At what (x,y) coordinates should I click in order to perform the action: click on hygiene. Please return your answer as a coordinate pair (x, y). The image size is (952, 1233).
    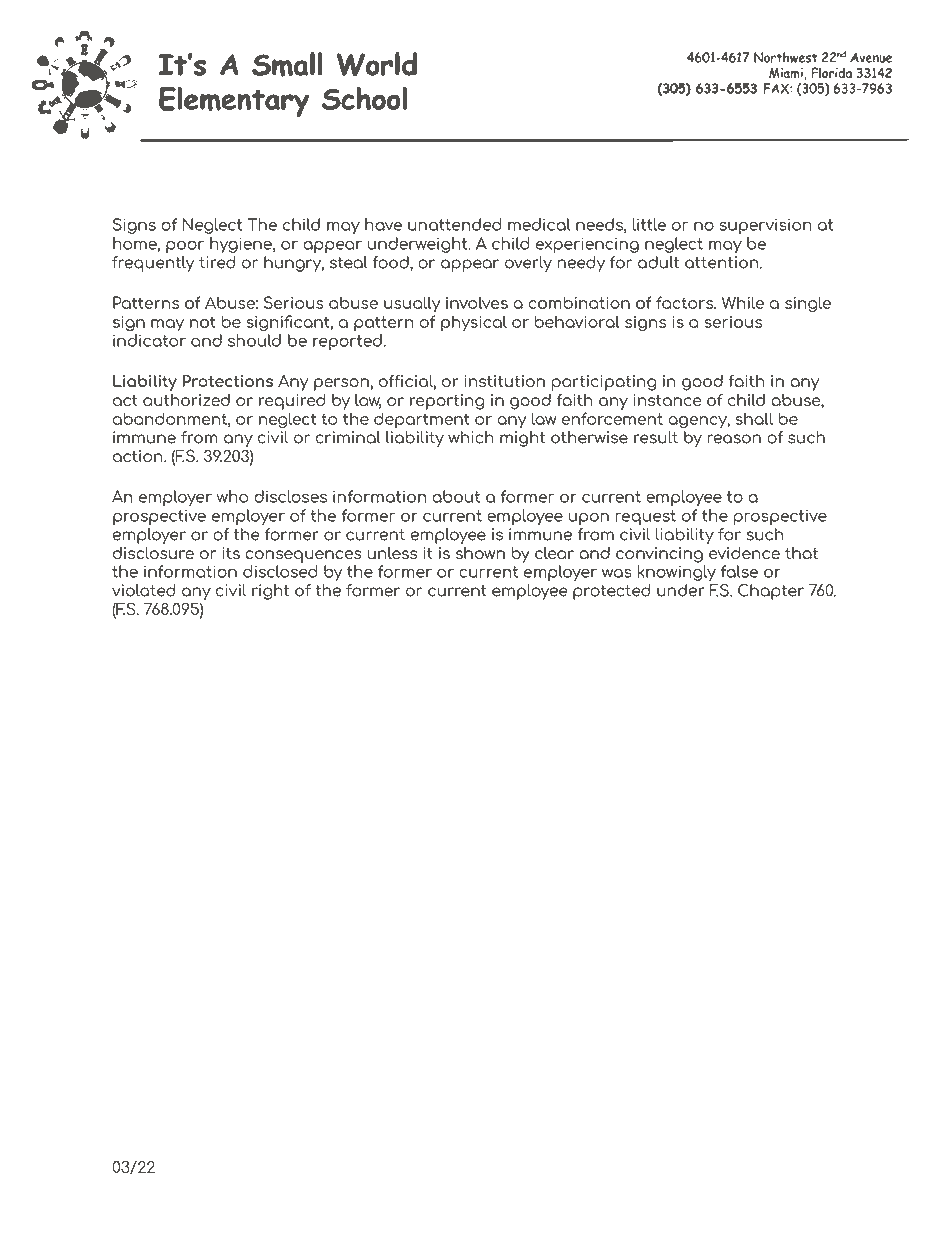
    Looking at the image, I should click on (242, 245).
